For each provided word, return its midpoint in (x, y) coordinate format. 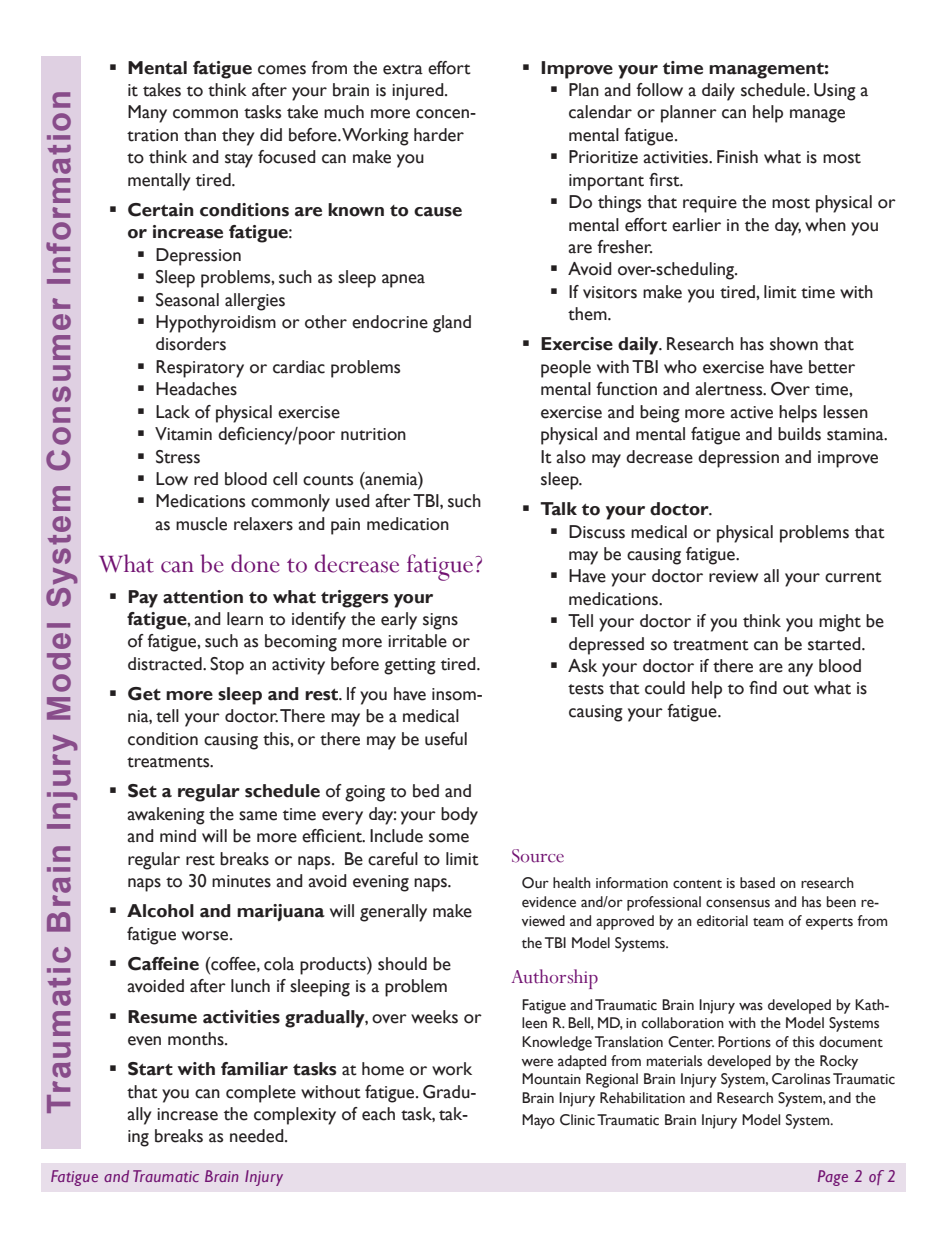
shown (794, 344)
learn (245, 619)
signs (440, 621)
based (757, 883)
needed (258, 1136)
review (733, 576)
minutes (241, 881)
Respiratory (200, 369)
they (238, 137)
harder (439, 135)
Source (538, 856)
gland (452, 324)
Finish (737, 157)
